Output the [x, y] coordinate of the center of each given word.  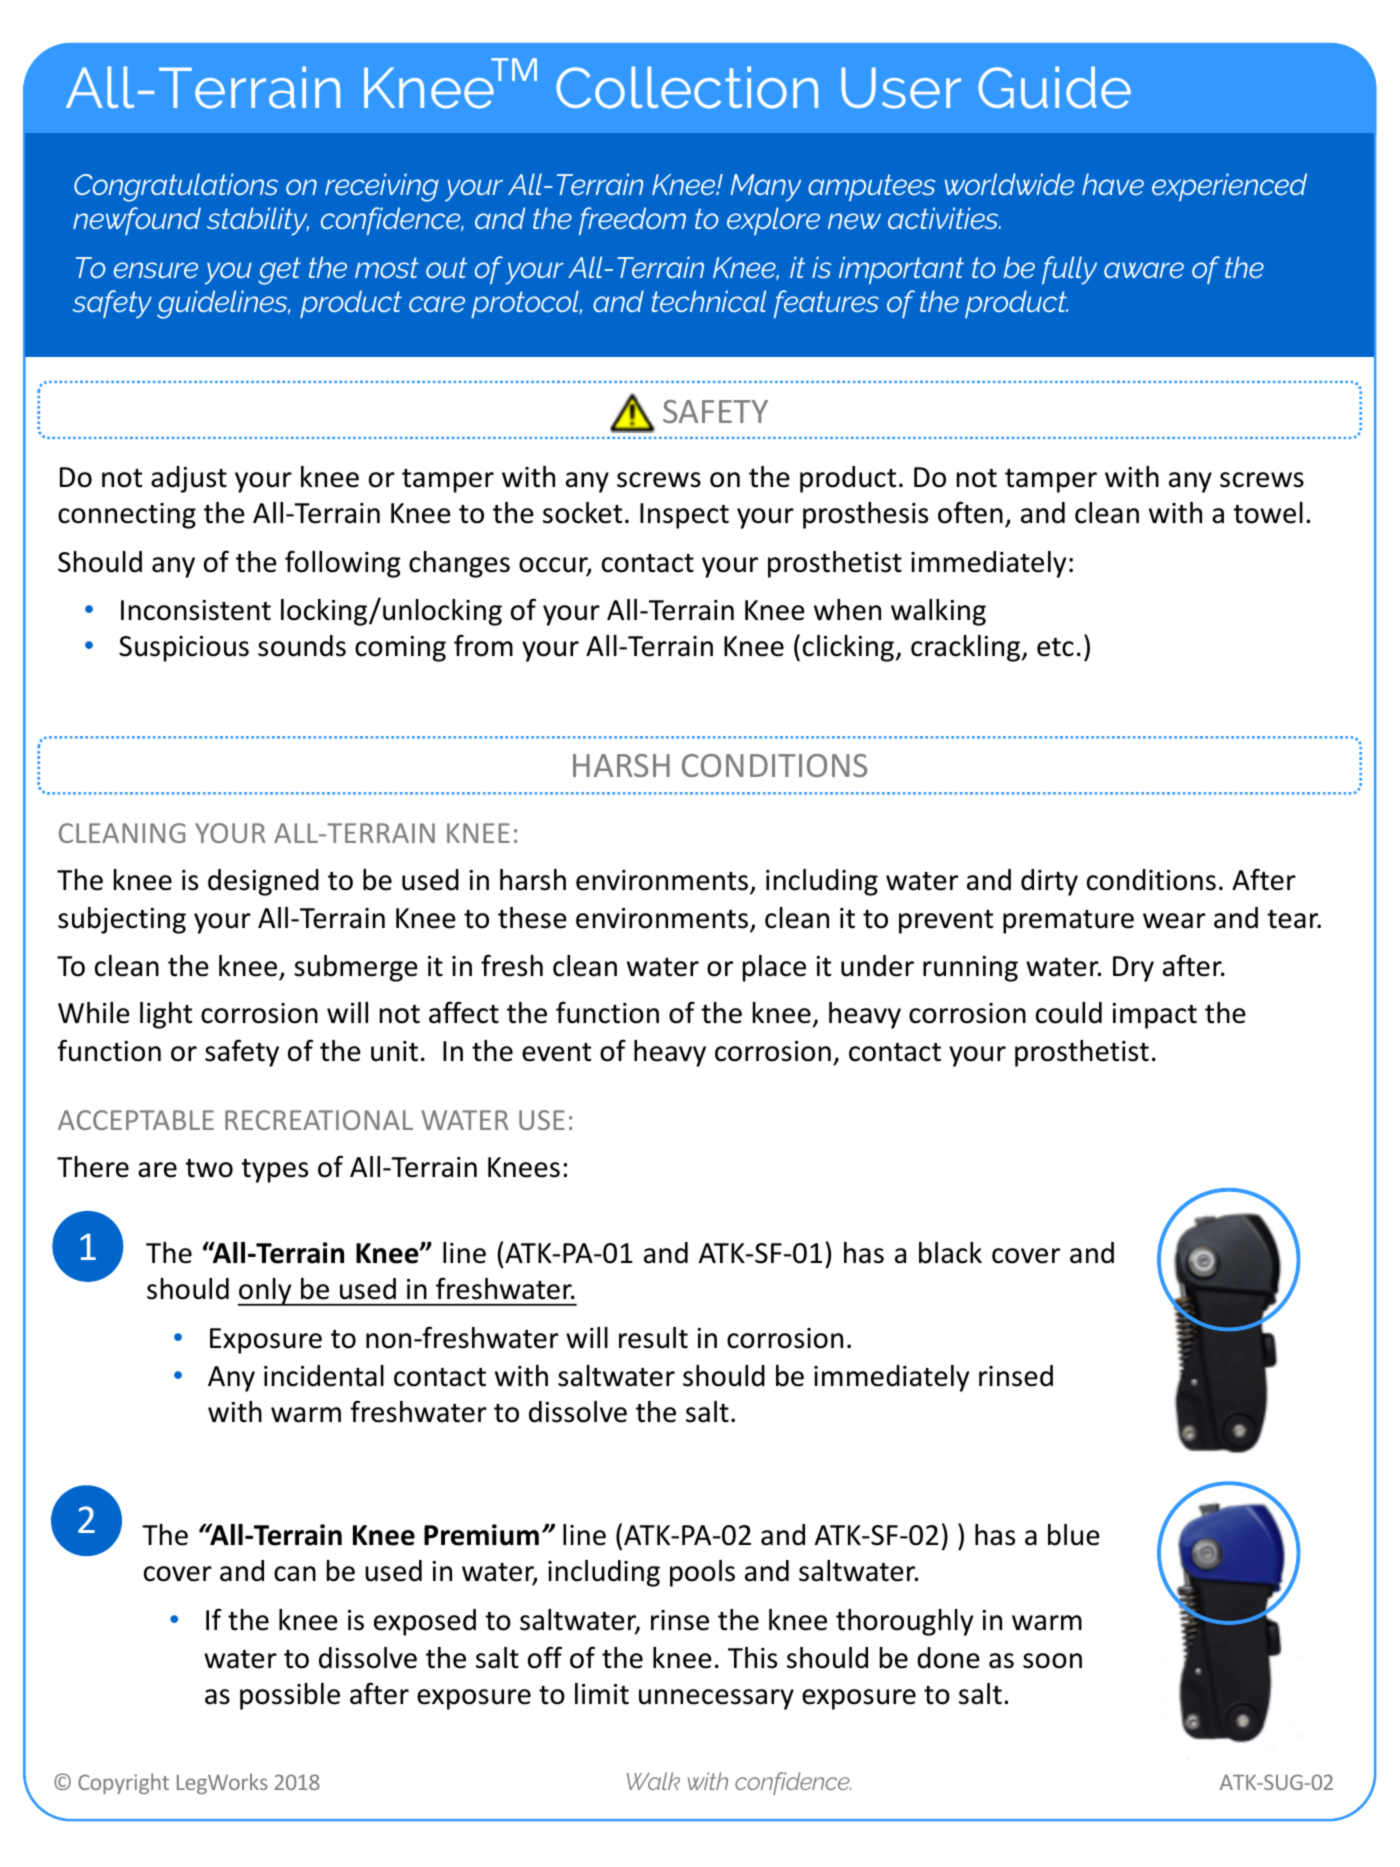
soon [1052, 1661]
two [209, 1168]
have [1113, 184]
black [950, 1253]
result [653, 1338]
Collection [687, 87]
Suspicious [184, 649]
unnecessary [716, 1699]
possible [290, 1696]
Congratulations [176, 187]
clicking [848, 648]
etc [1055, 647]
